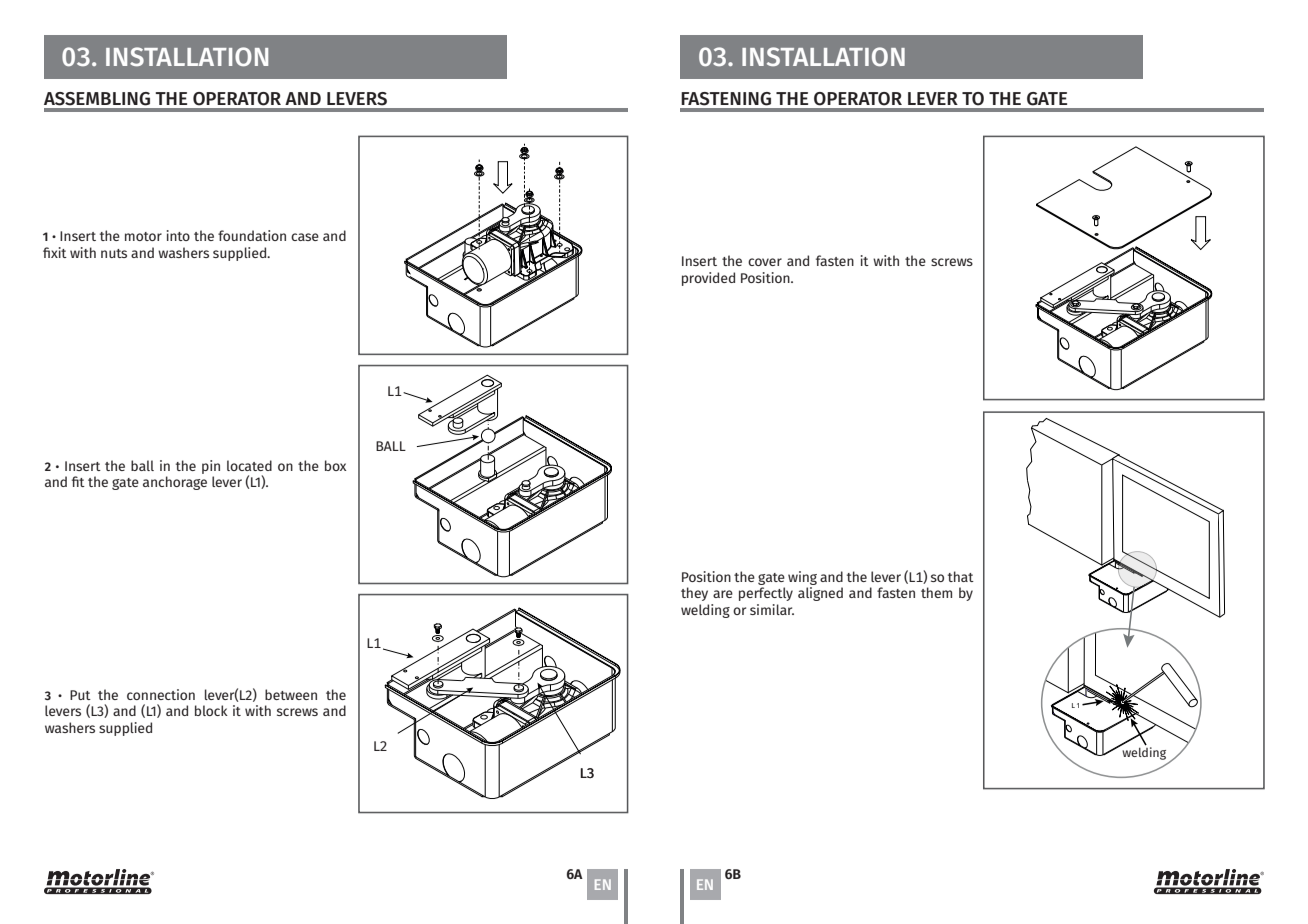  I want to click on nuts, so click(114, 253).
